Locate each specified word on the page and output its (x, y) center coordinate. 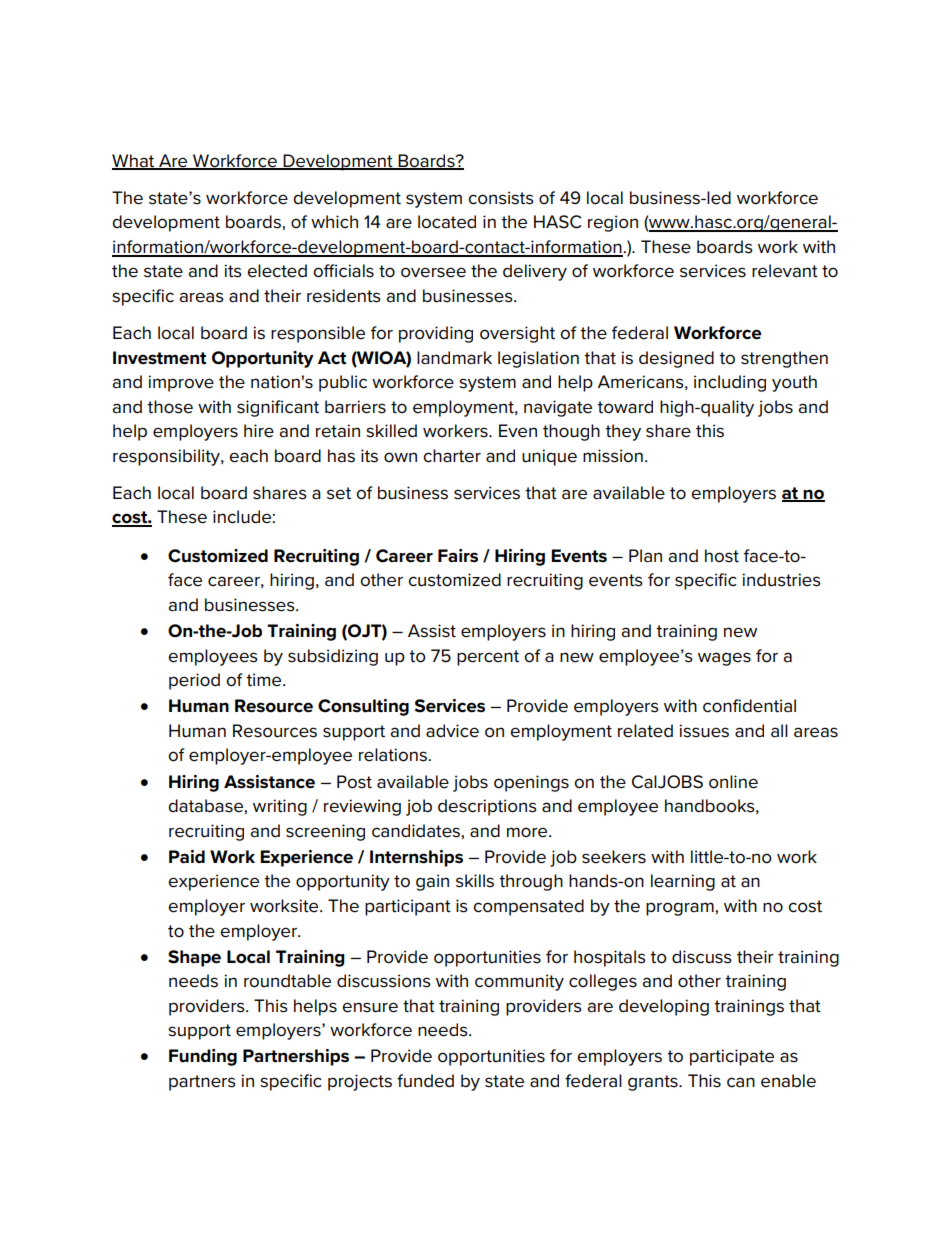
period (194, 681)
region (613, 223)
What (134, 161)
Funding (203, 1057)
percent (488, 658)
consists (501, 198)
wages (724, 659)
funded (425, 1081)
